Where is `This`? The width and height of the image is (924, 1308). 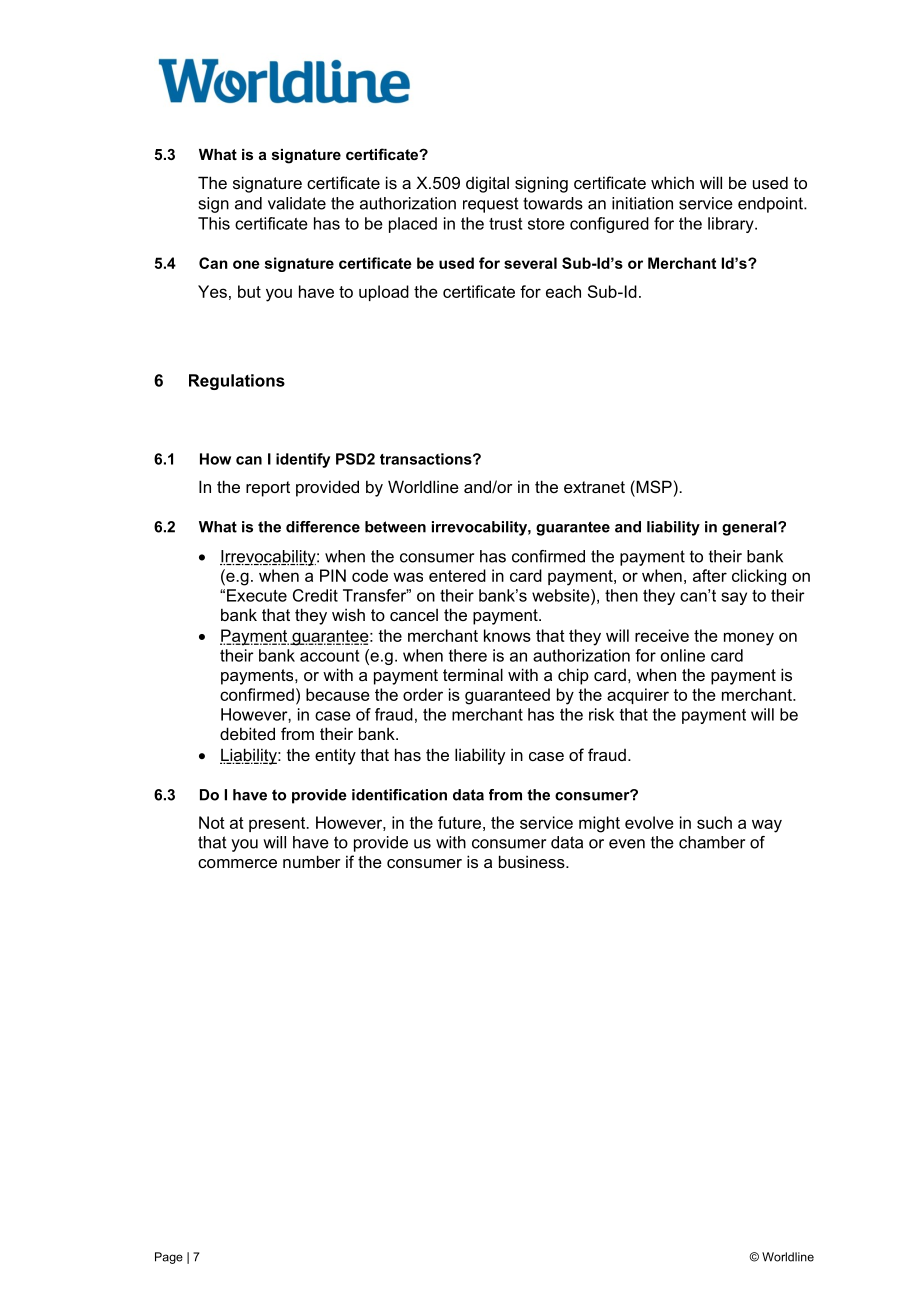 This is located at coordinates (214, 223).
